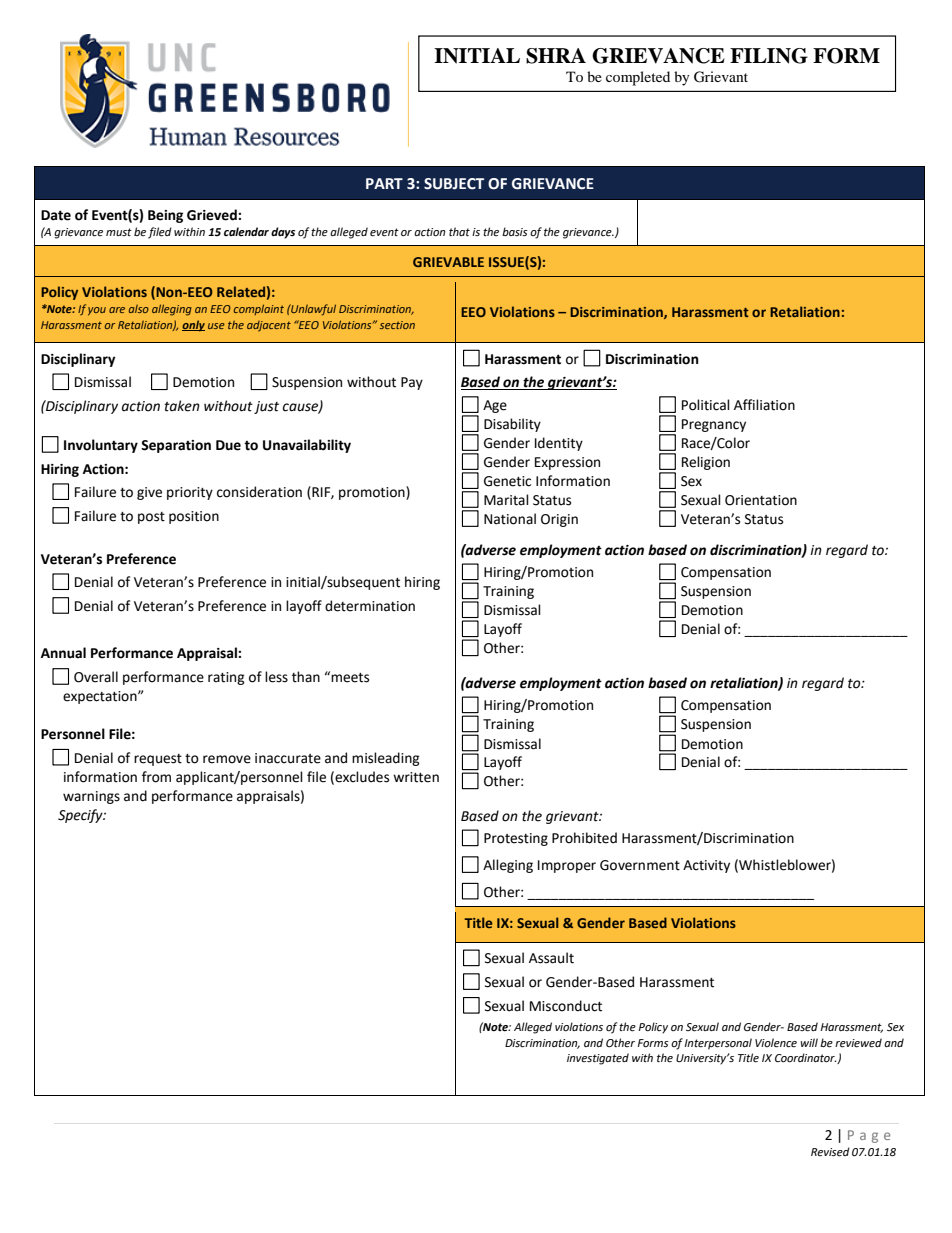 Image resolution: width=952 pixels, height=1233 pixels. I want to click on FILING, so click(769, 56).
